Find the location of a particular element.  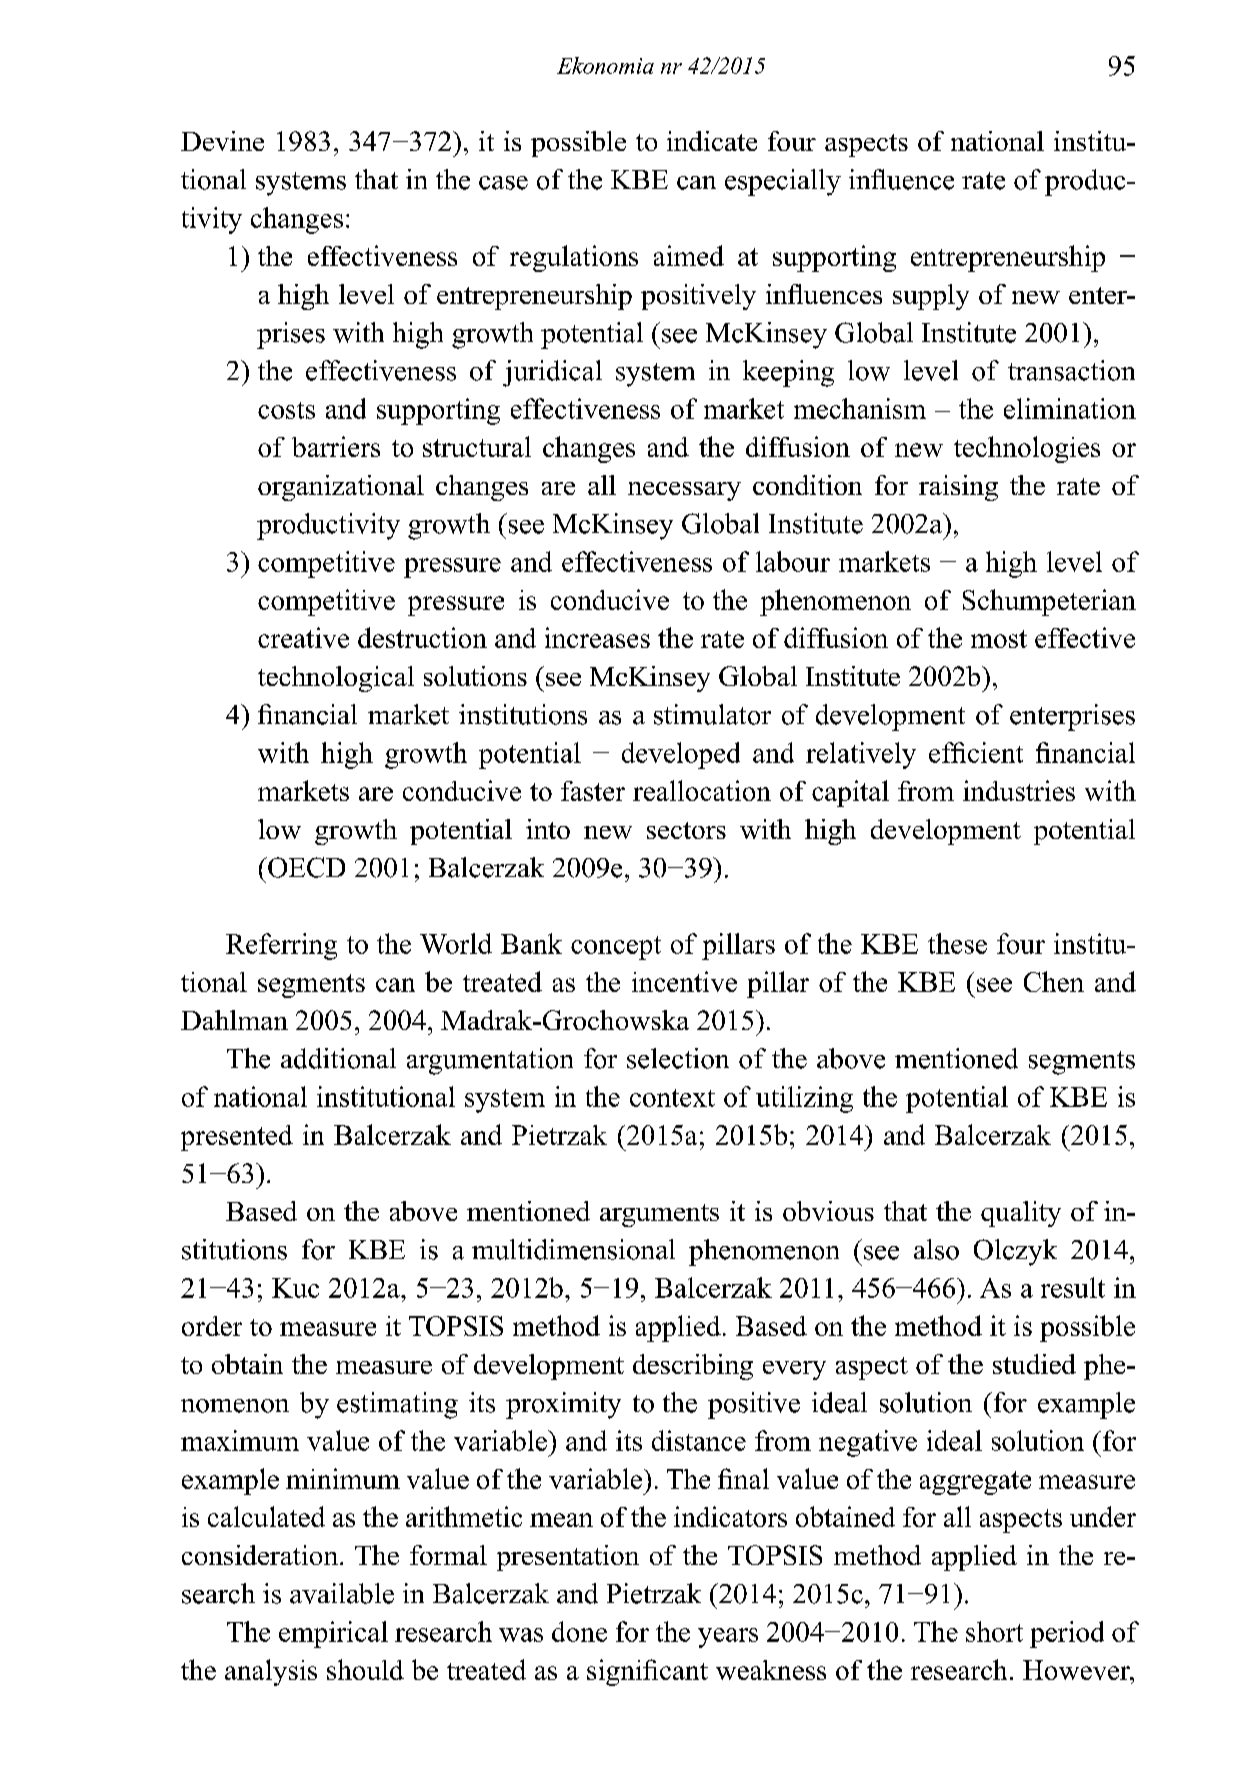

context is located at coordinates (672, 1098).
